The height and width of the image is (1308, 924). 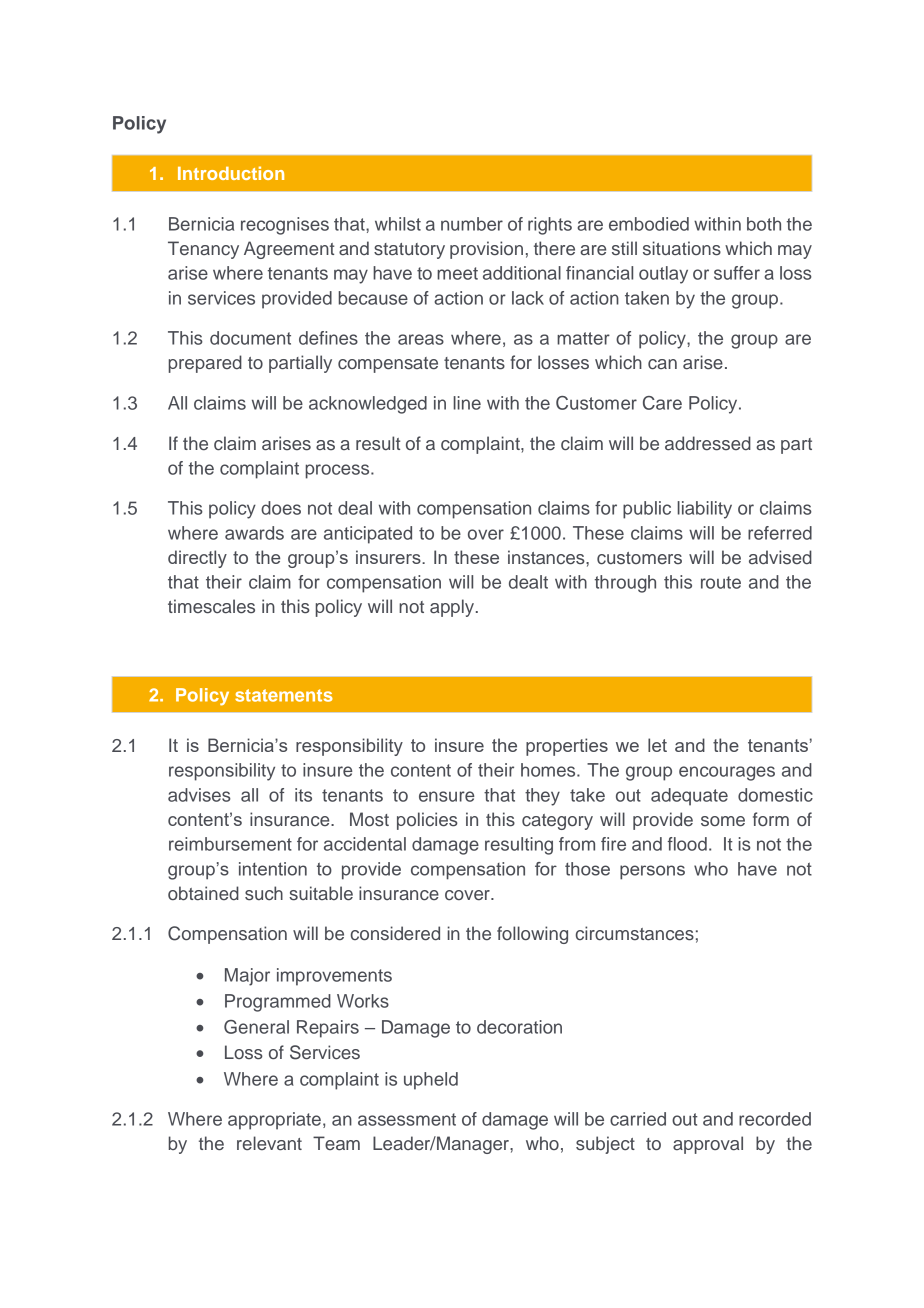 What do you see at coordinates (472, 224) in the image?
I see `number` at bounding box center [472, 224].
